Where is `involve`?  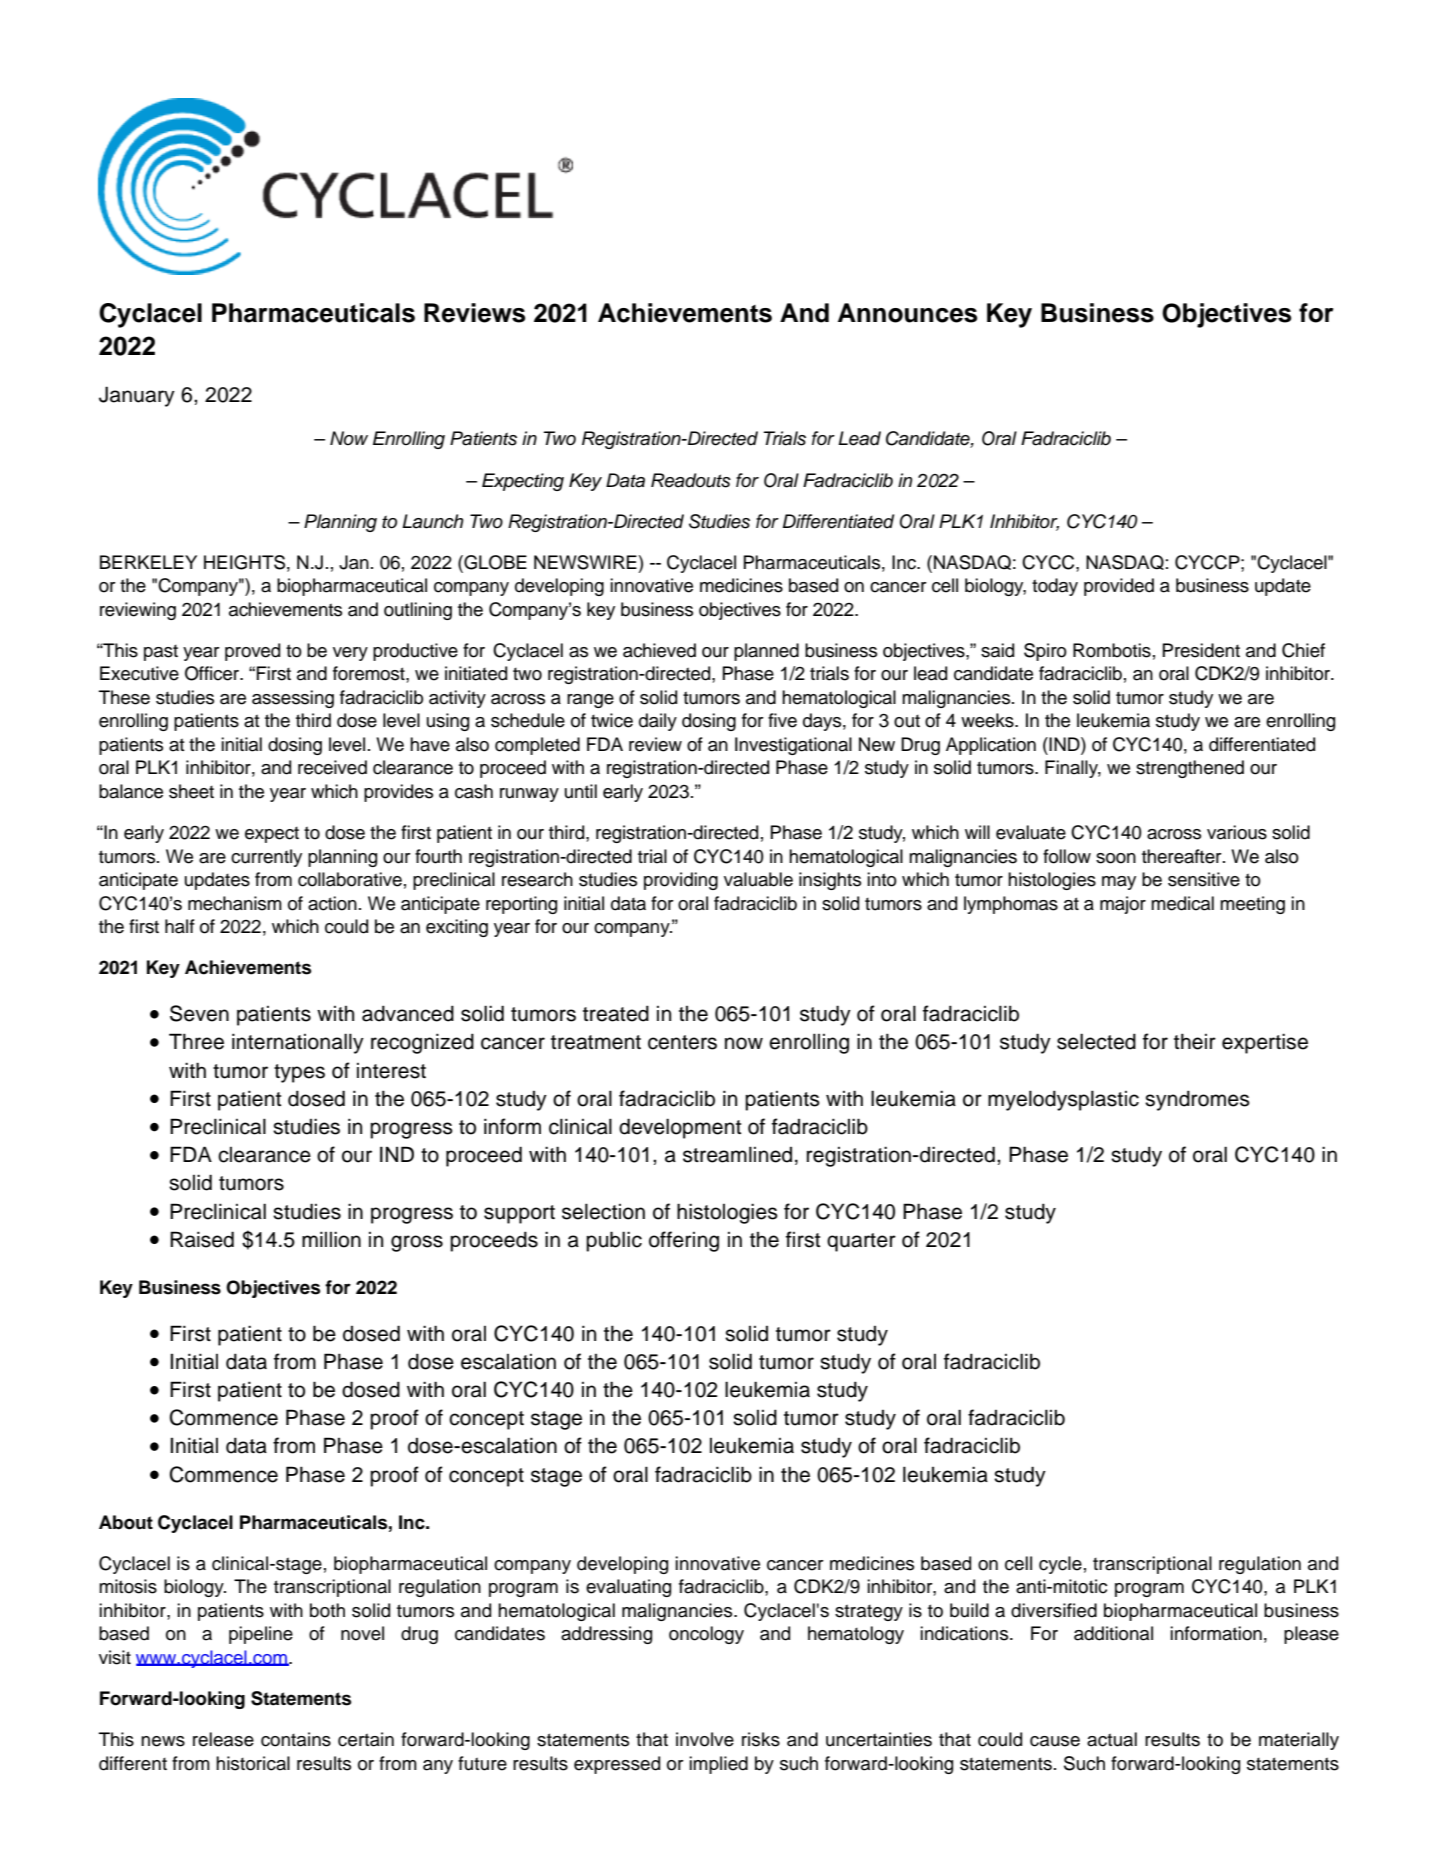 involve is located at coordinates (705, 1739).
